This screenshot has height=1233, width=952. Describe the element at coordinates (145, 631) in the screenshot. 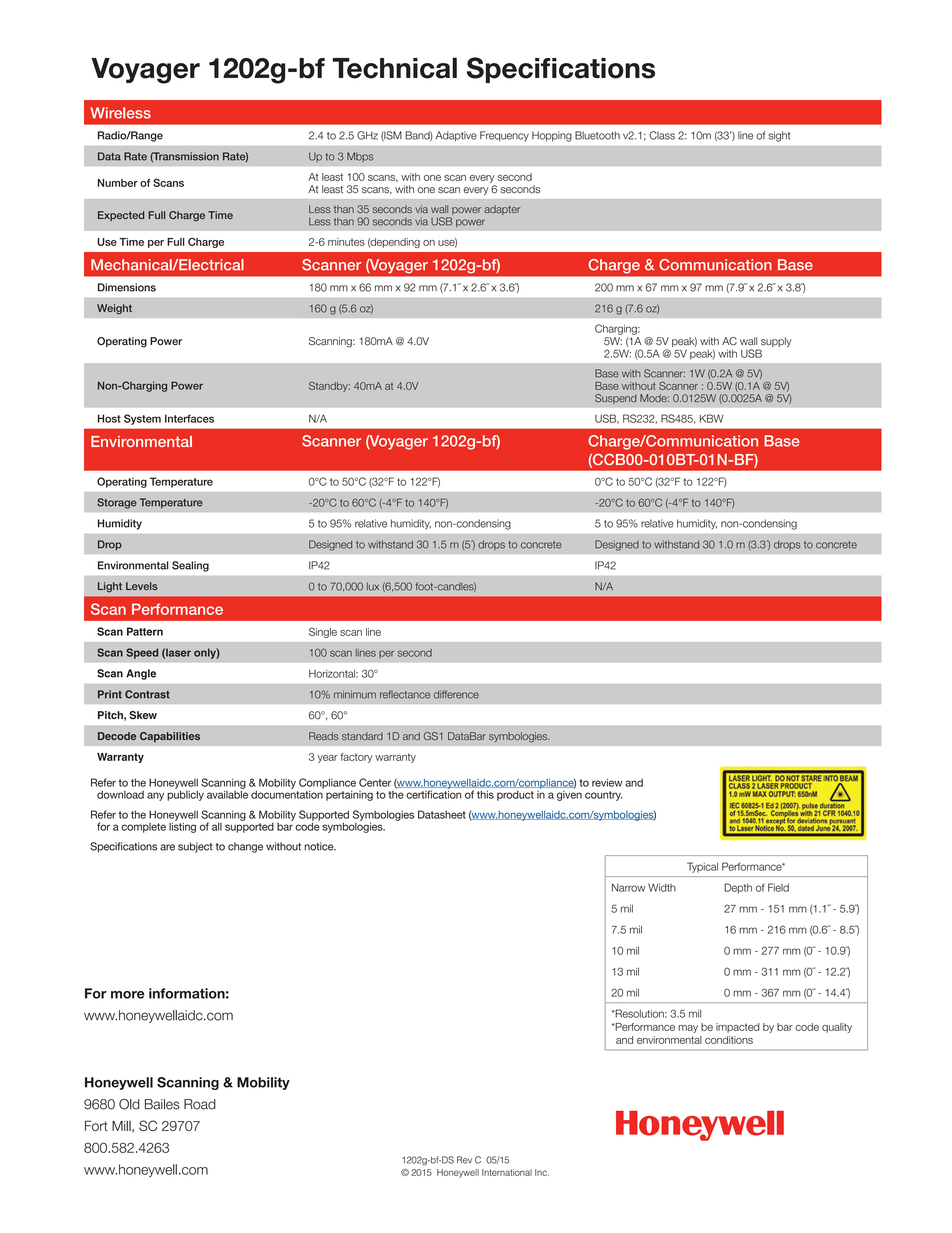

I see `Pattern` at that location.
